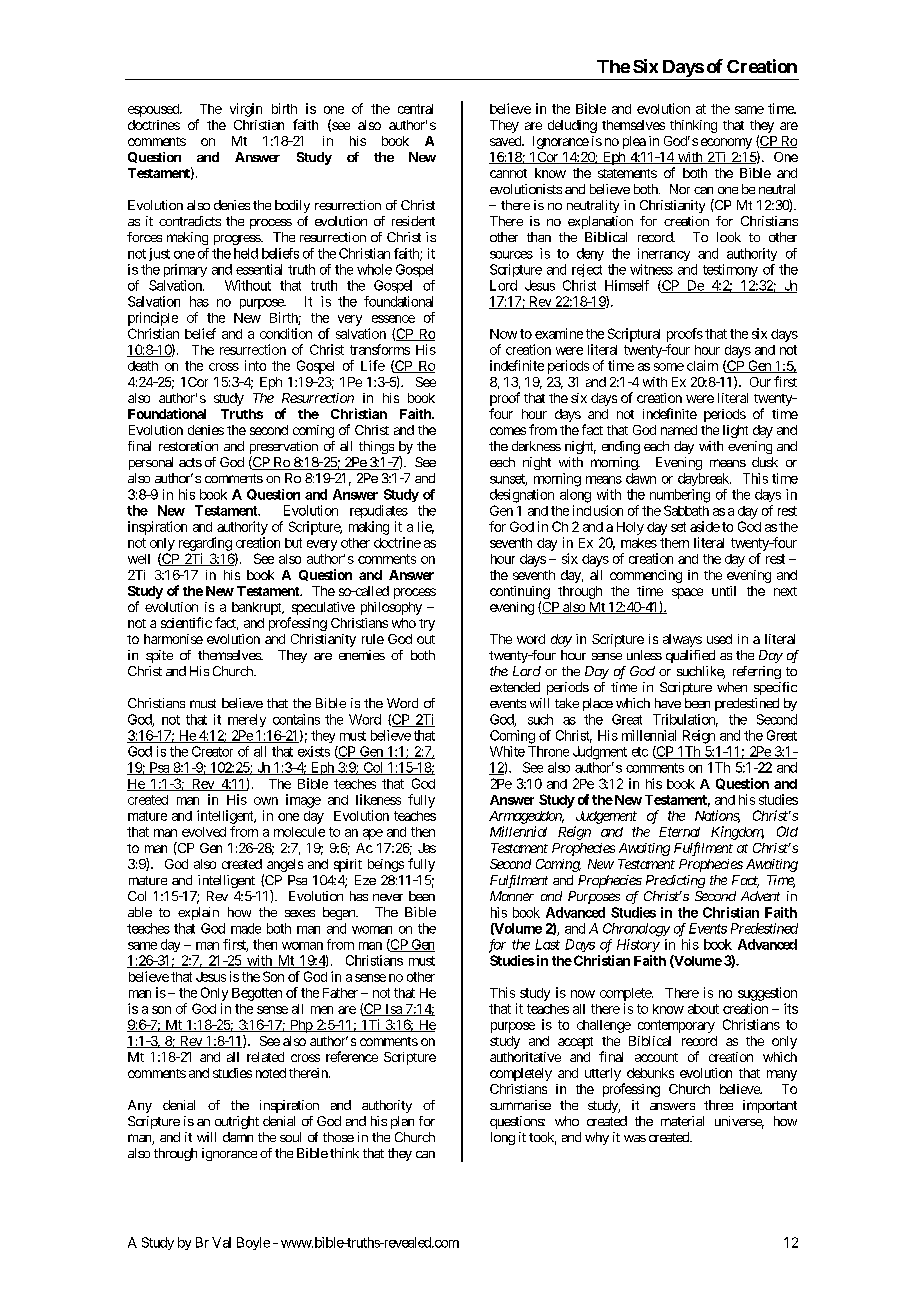 The height and width of the document is (1307, 924). Describe the element at coordinates (520, 1105) in the document. I see `summarise` at that location.
